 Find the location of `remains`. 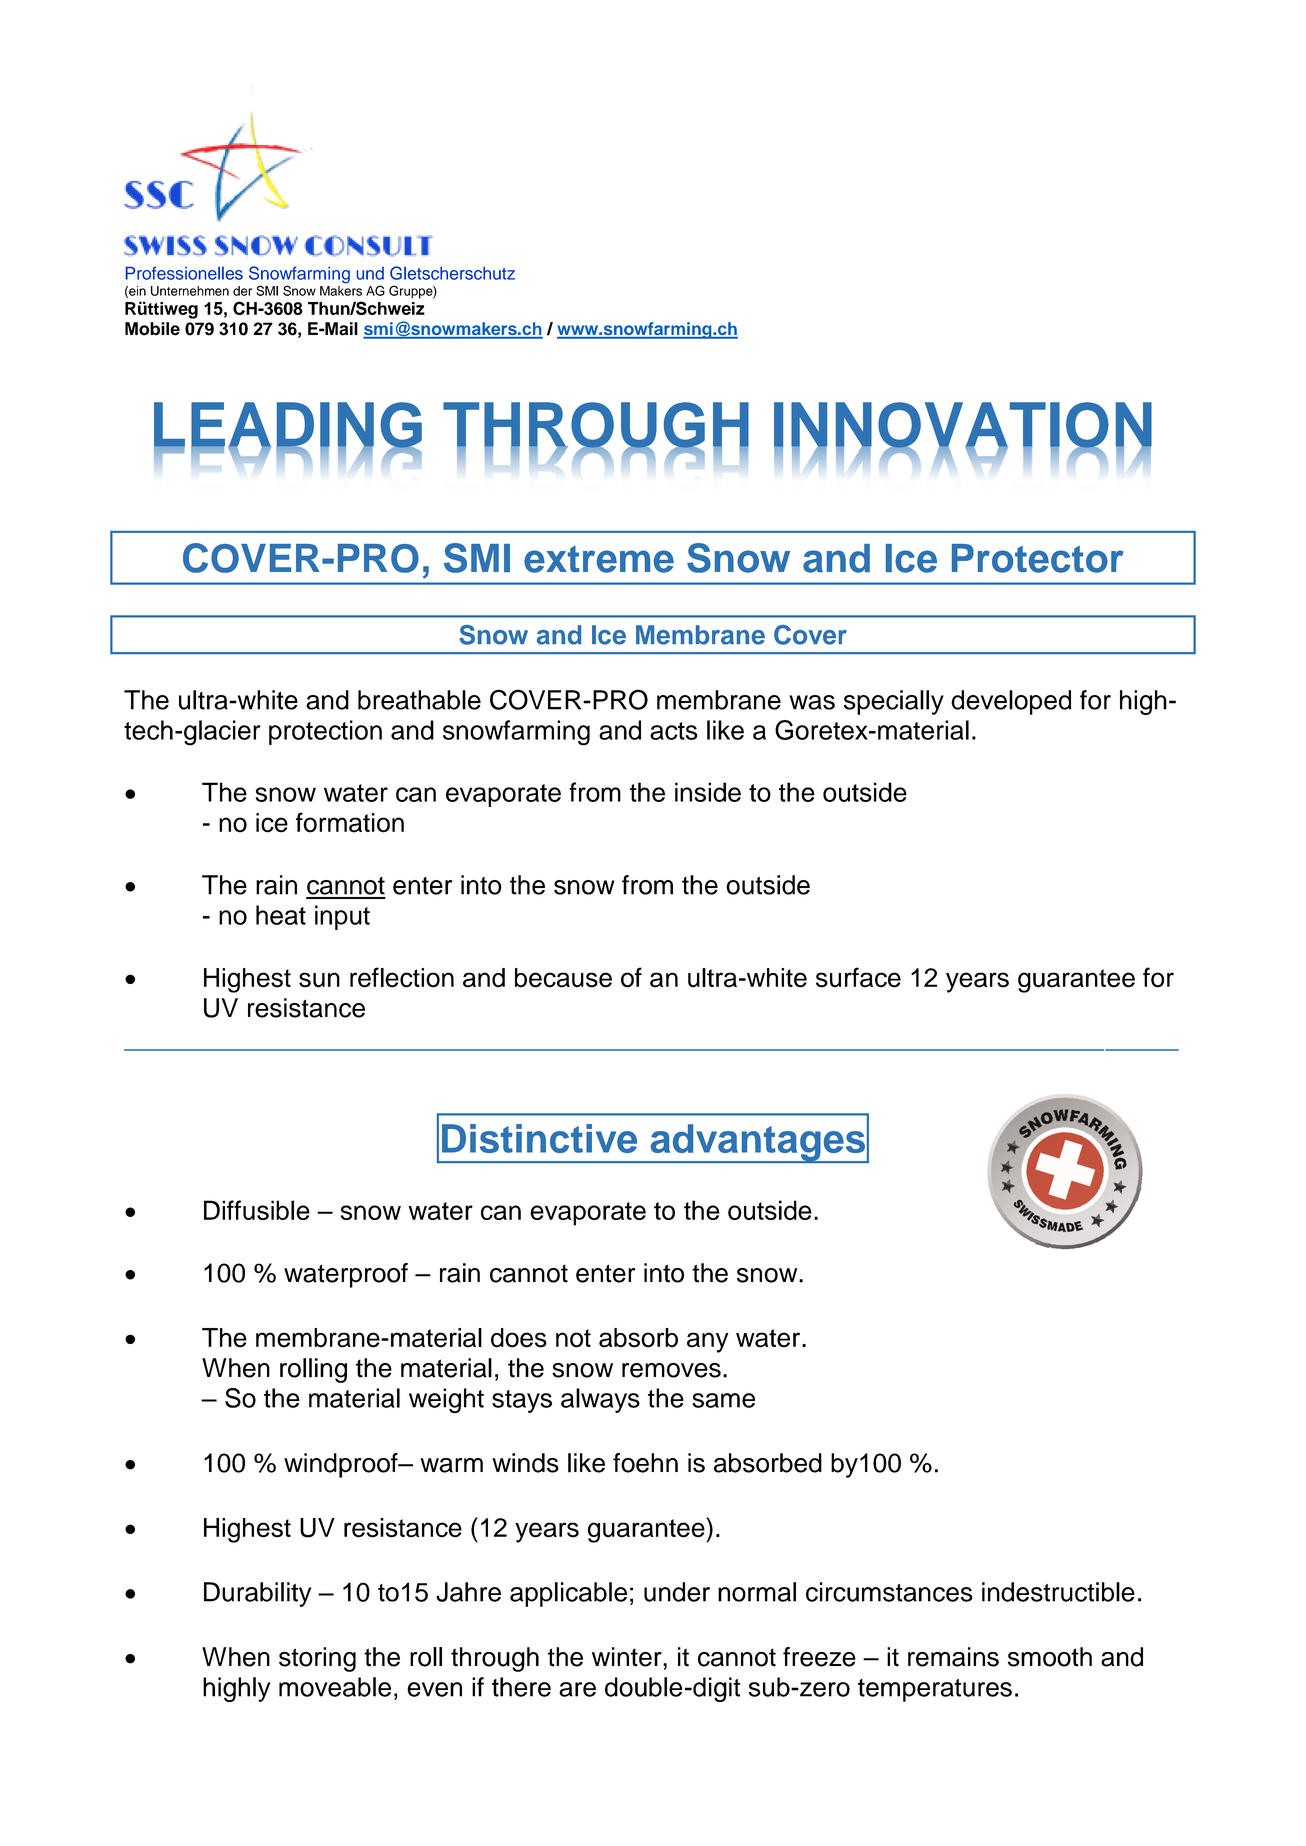

remains is located at coordinates (953, 1657).
